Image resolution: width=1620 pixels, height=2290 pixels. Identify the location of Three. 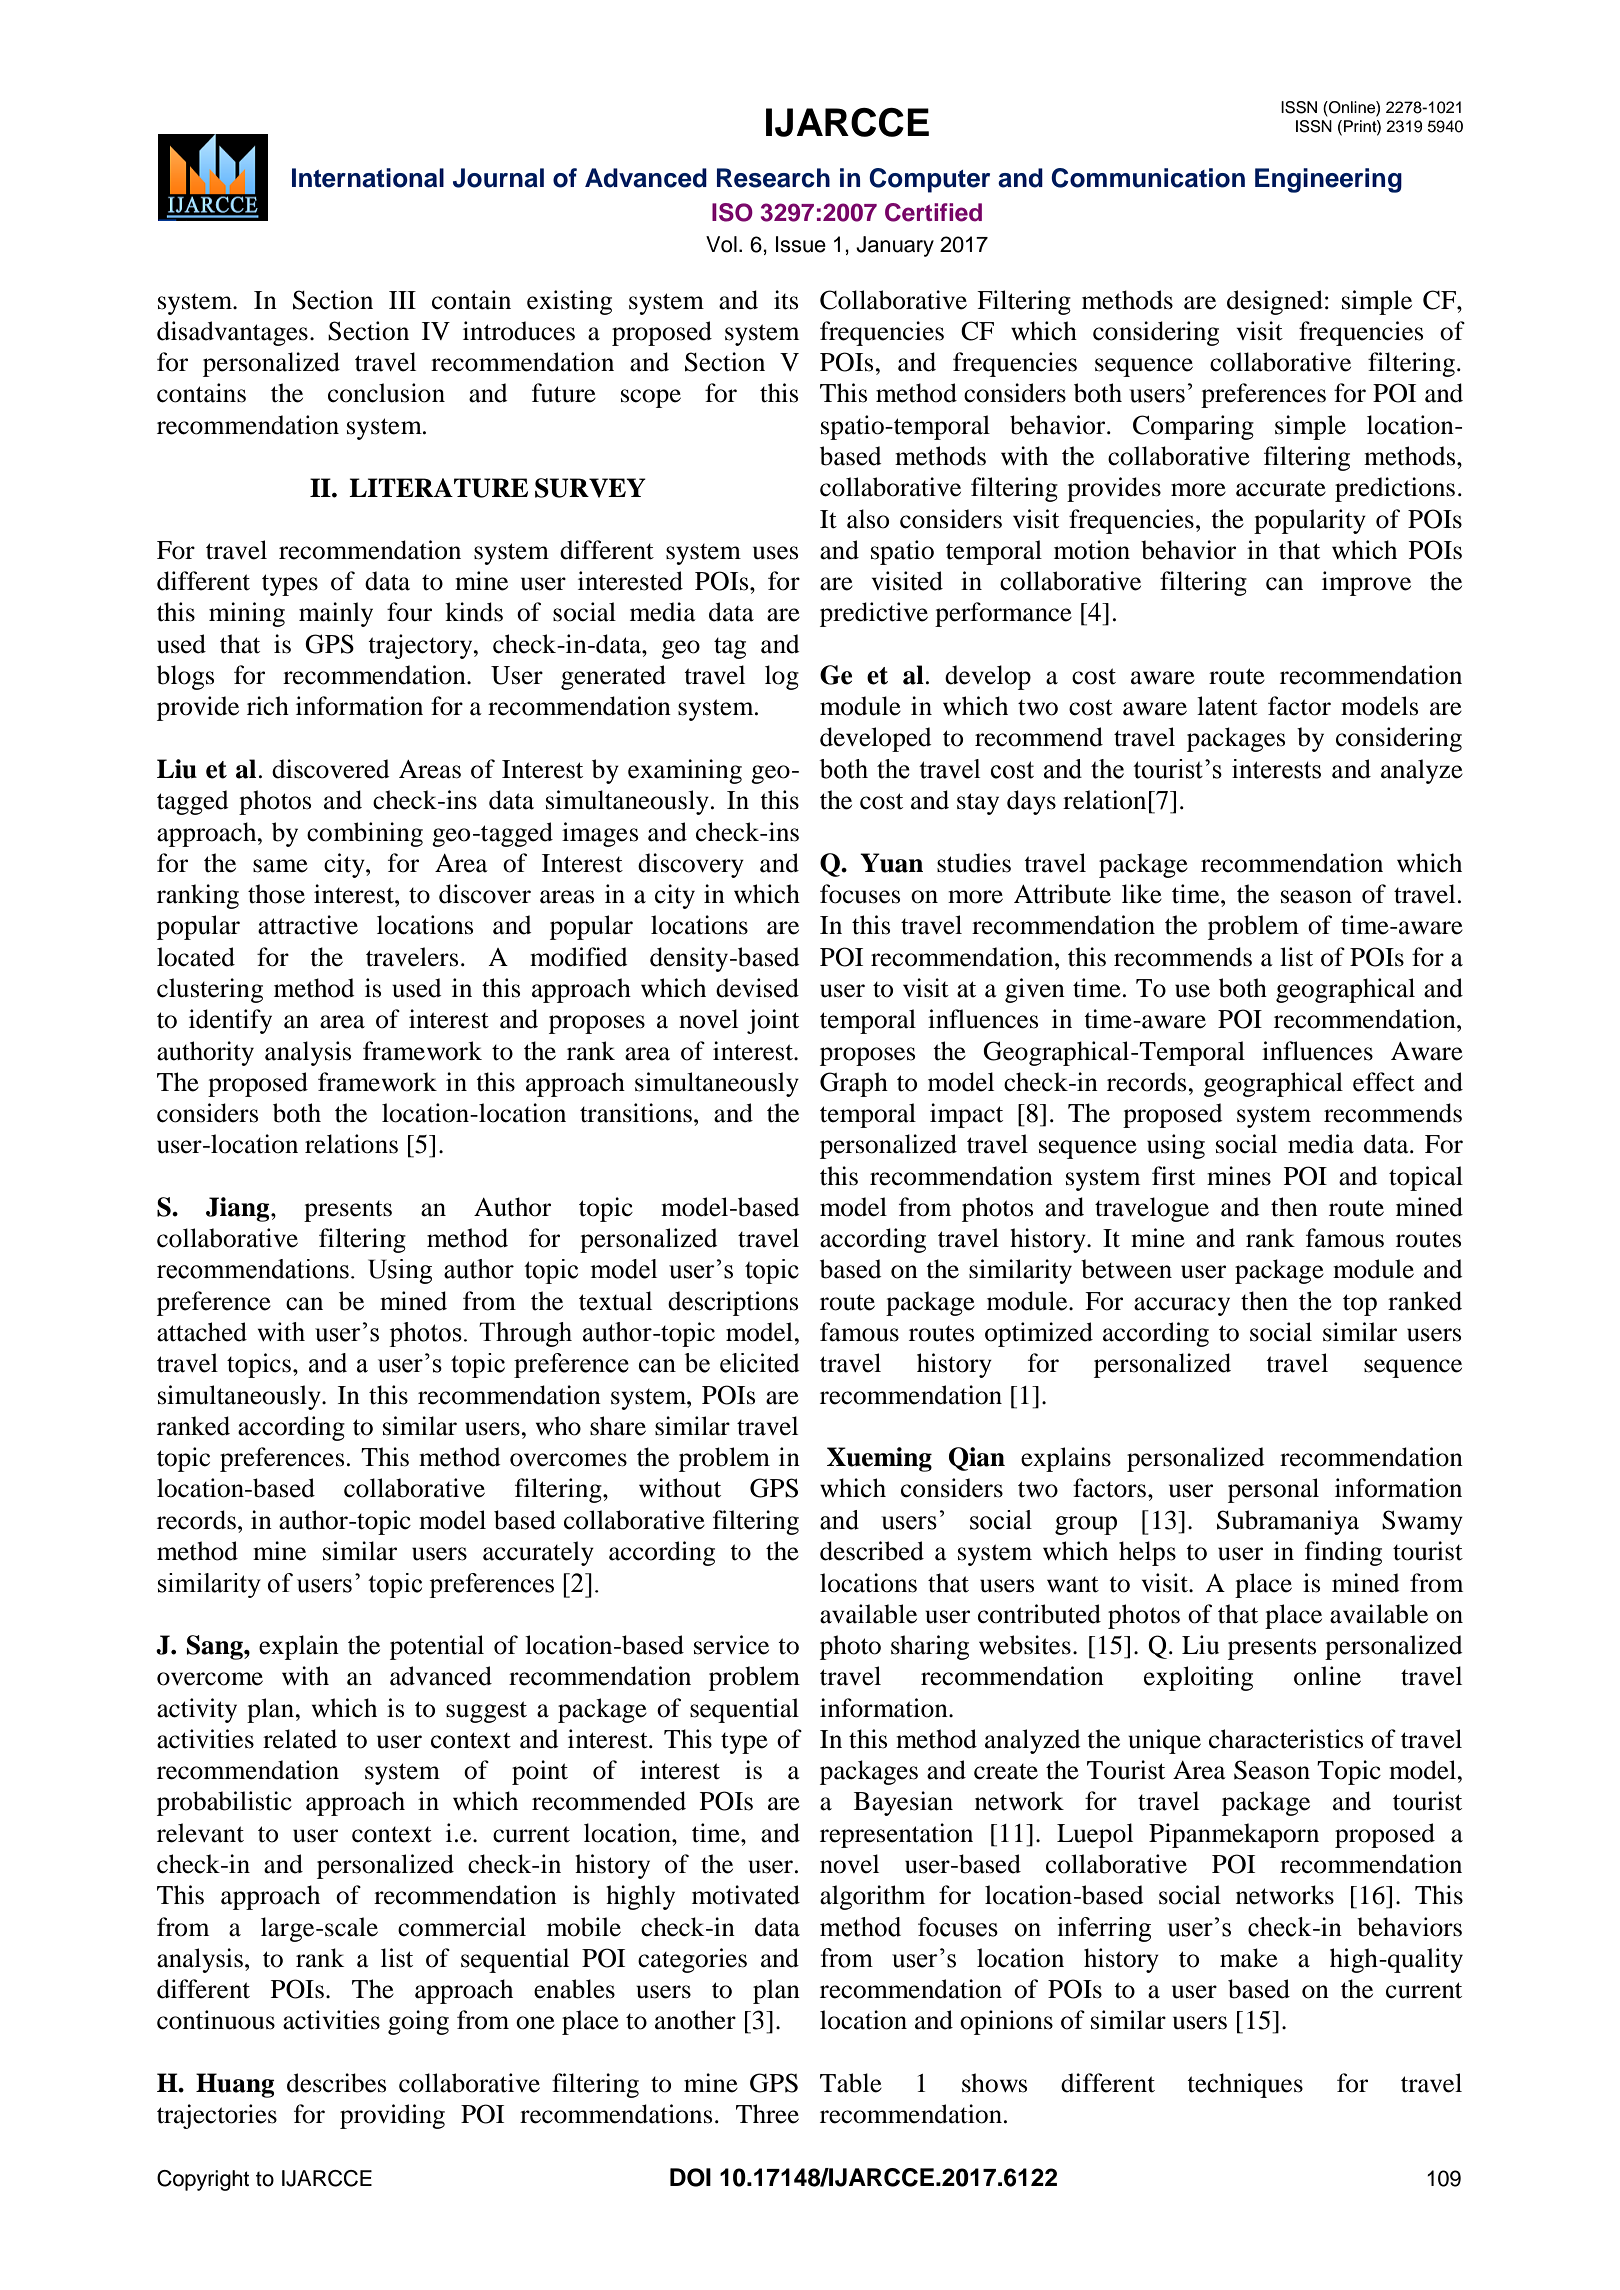
(767, 2114).
